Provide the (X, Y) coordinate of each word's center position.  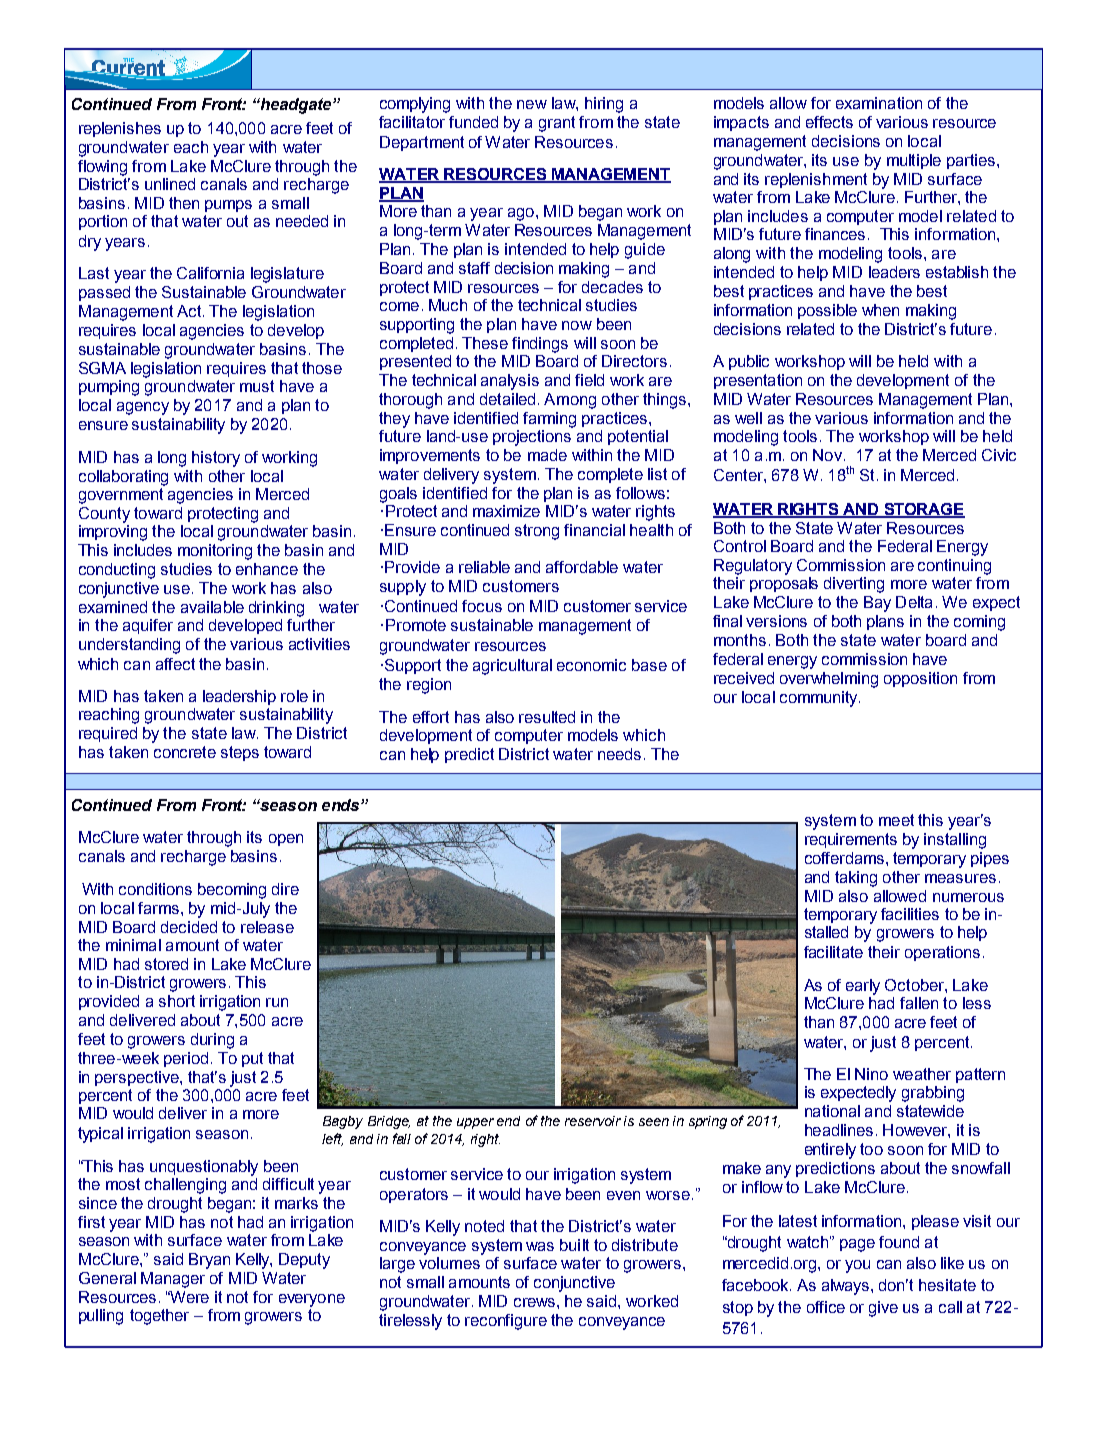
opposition (920, 679)
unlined (170, 184)
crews (534, 1302)
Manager (173, 1280)
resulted (547, 717)
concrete (185, 752)
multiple (914, 161)
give (883, 1309)
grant (557, 124)
